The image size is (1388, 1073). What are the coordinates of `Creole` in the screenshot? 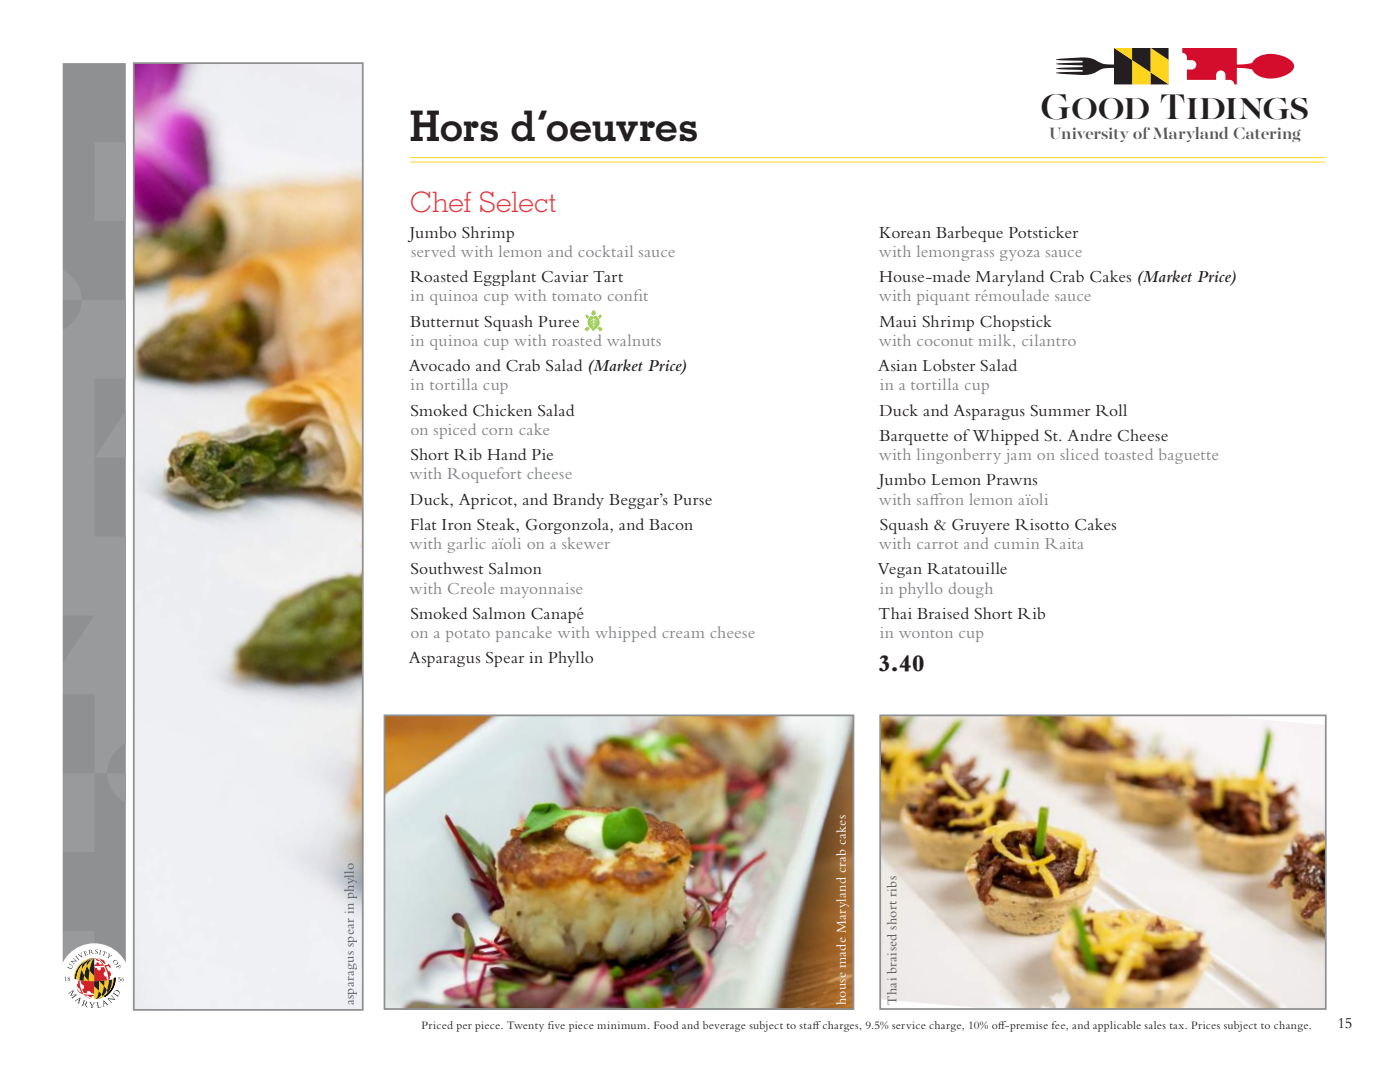 It's located at (471, 588).
